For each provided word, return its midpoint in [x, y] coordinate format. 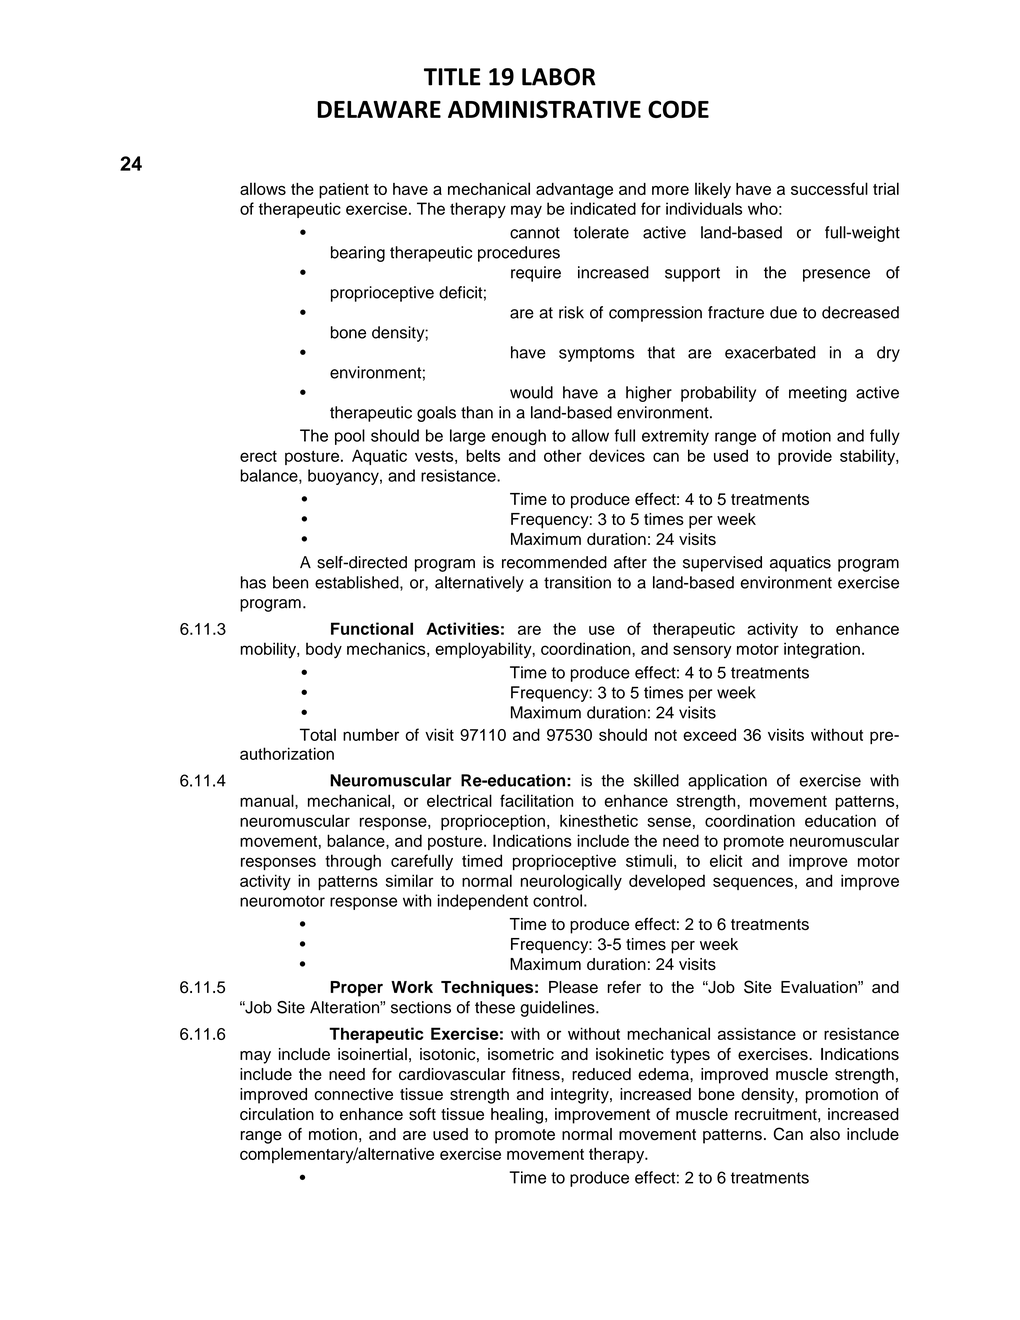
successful [829, 188]
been [290, 582]
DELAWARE [379, 109]
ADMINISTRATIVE [544, 109]
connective [353, 1094]
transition [577, 582]
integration [822, 650]
